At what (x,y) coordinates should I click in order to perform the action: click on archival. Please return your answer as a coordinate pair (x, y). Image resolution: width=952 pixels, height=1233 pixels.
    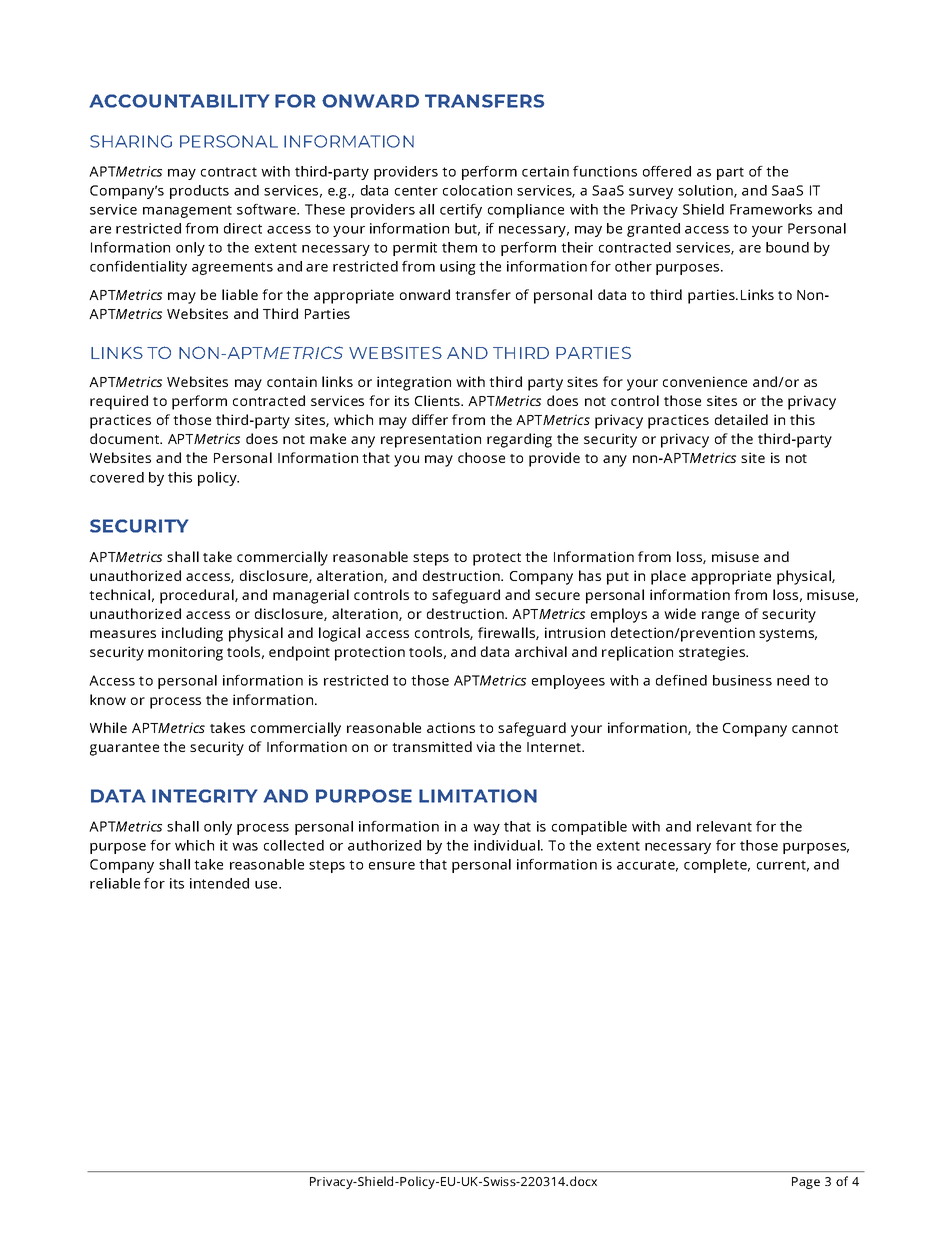
    Looking at the image, I should click on (541, 651).
